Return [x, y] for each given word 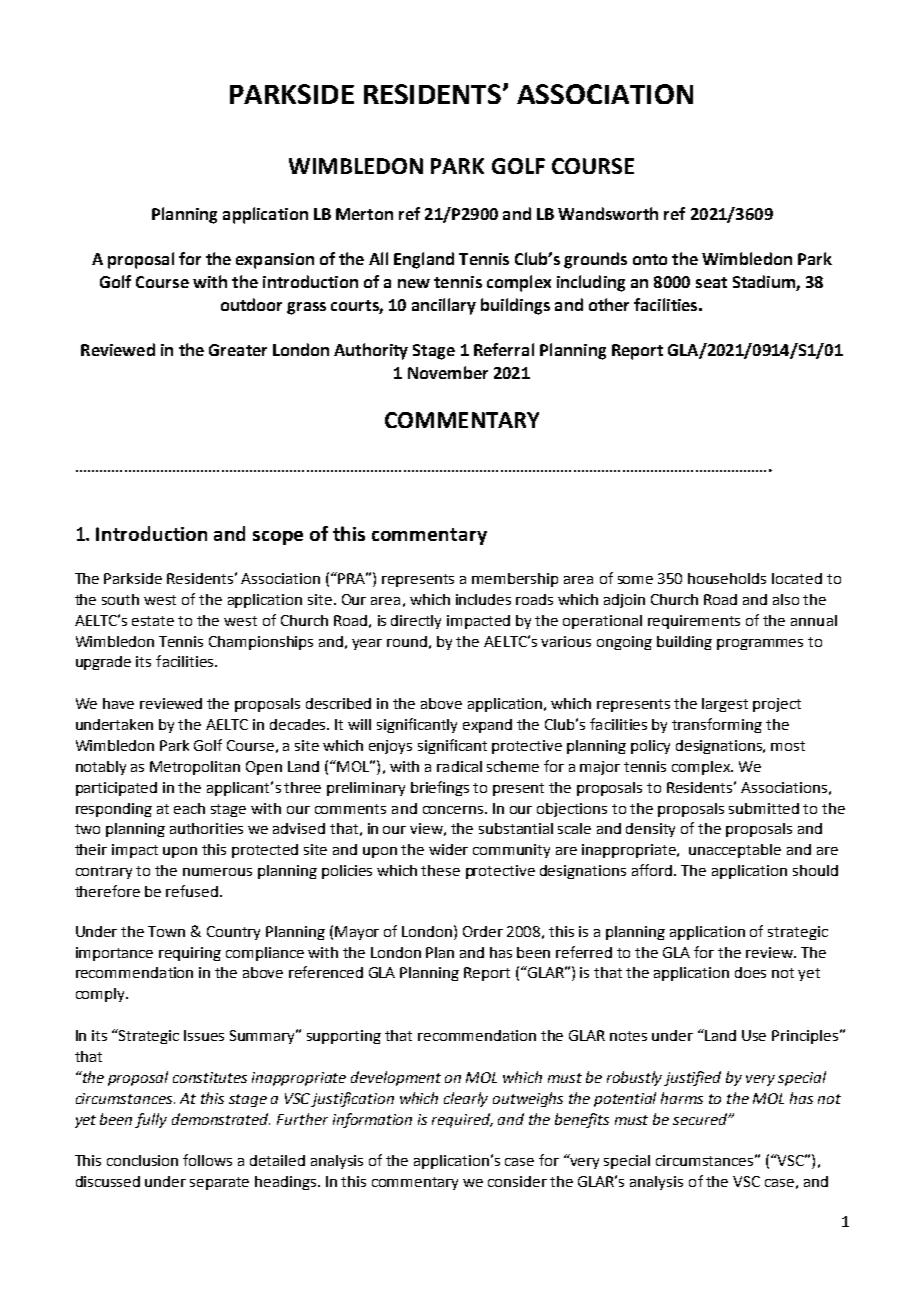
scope [278, 538]
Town [166, 931]
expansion [275, 261]
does [750, 972]
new [414, 283]
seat [711, 282]
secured [701, 1119]
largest [725, 705]
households [727, 578]
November [448, 372]
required [462, 1120]
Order [483, 931]
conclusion [142, 1160]
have [118, 703]
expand [487, 726]
